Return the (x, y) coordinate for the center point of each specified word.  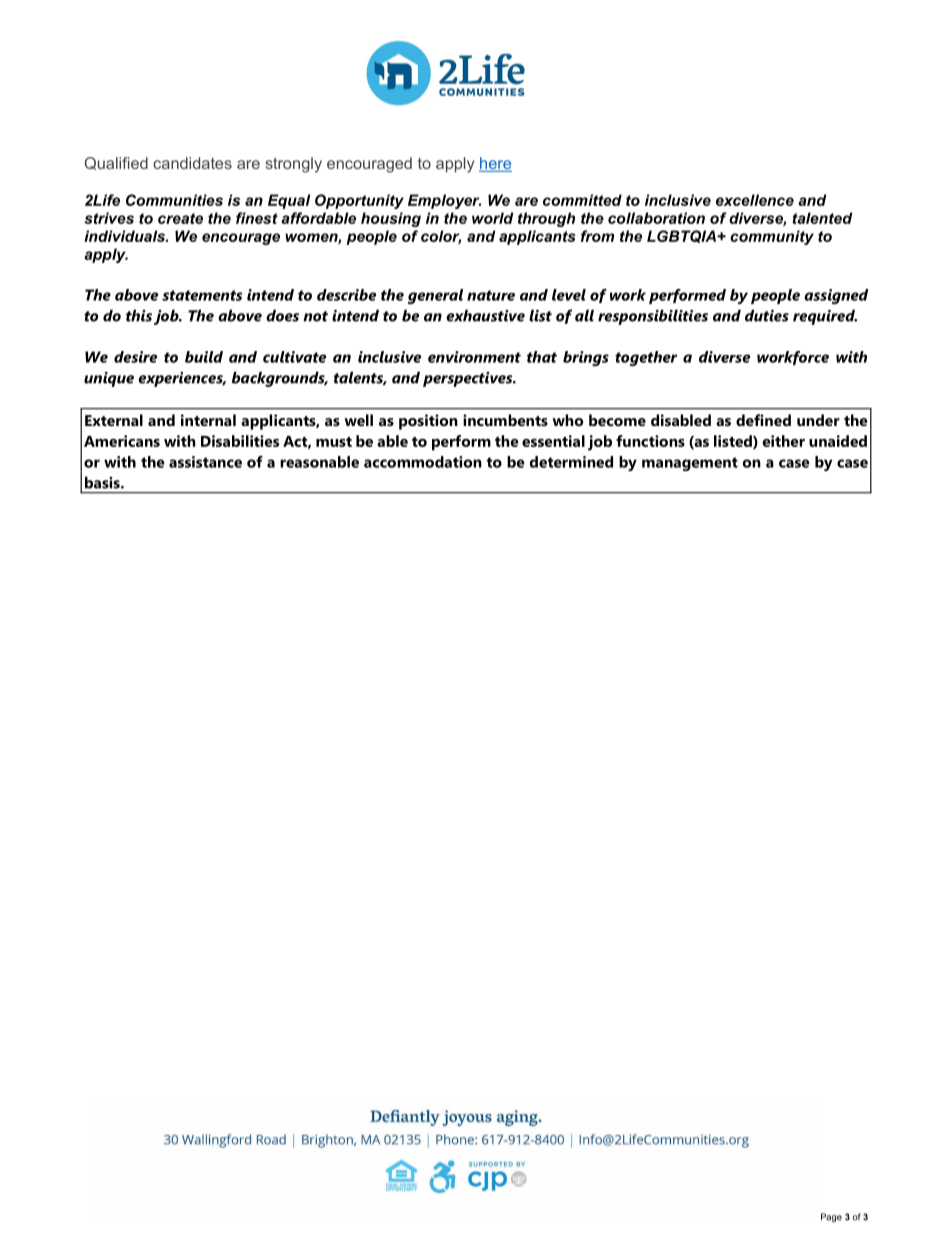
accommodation (423, 462)
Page (831, 1217)
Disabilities (240, 441)
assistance (205, 462)
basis (103, 482)
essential (553, 441)
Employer (444, 201)
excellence (755, 200)
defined (763, 420)
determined (571, 462)
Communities (174, 200)
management (690, 464)
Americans (122, 441)
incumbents (505, 420)
